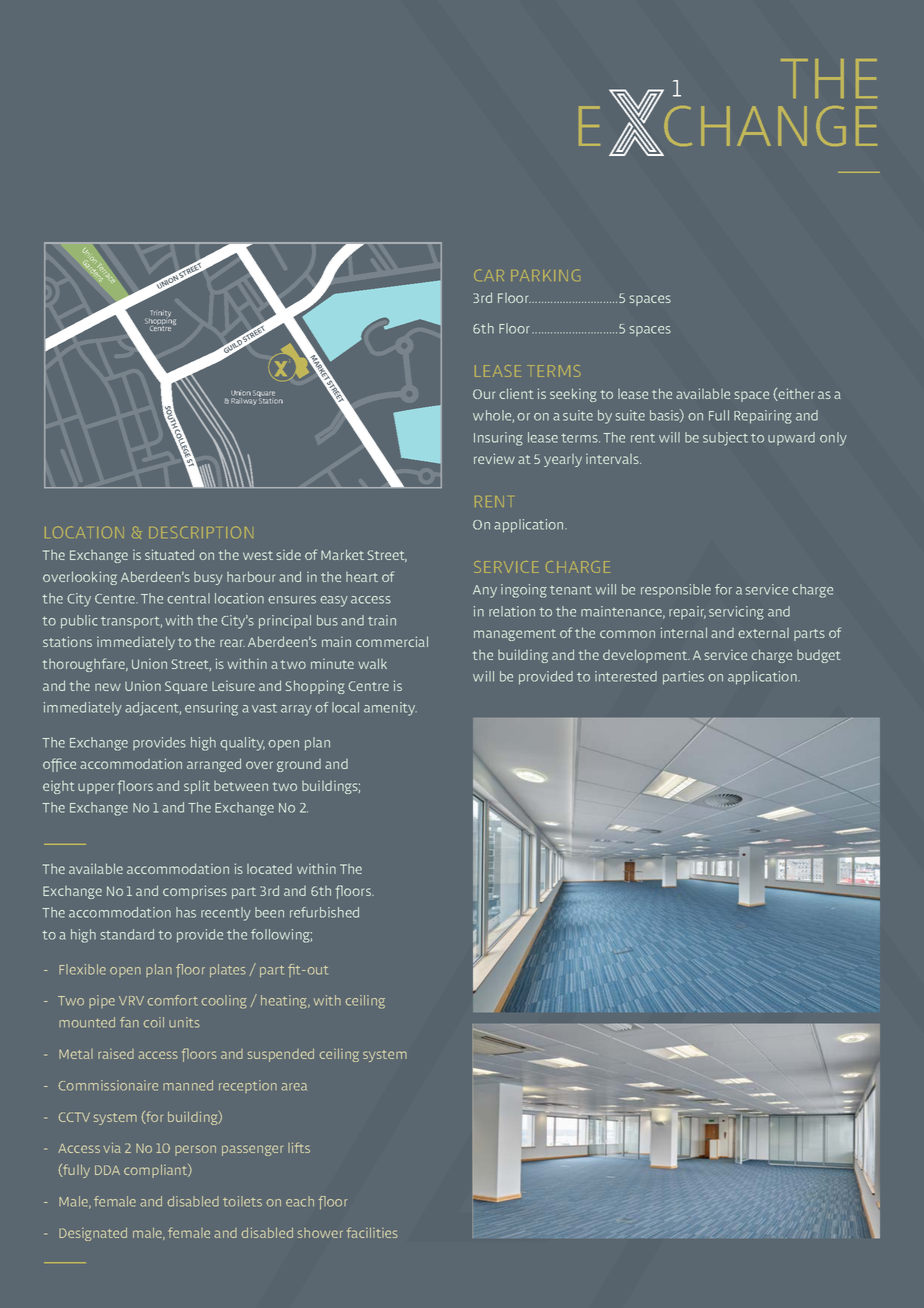 This document has height=1308, width=924. Describe the element at coordinates (107, 1170) in the document. I see `DDA` at that location.
